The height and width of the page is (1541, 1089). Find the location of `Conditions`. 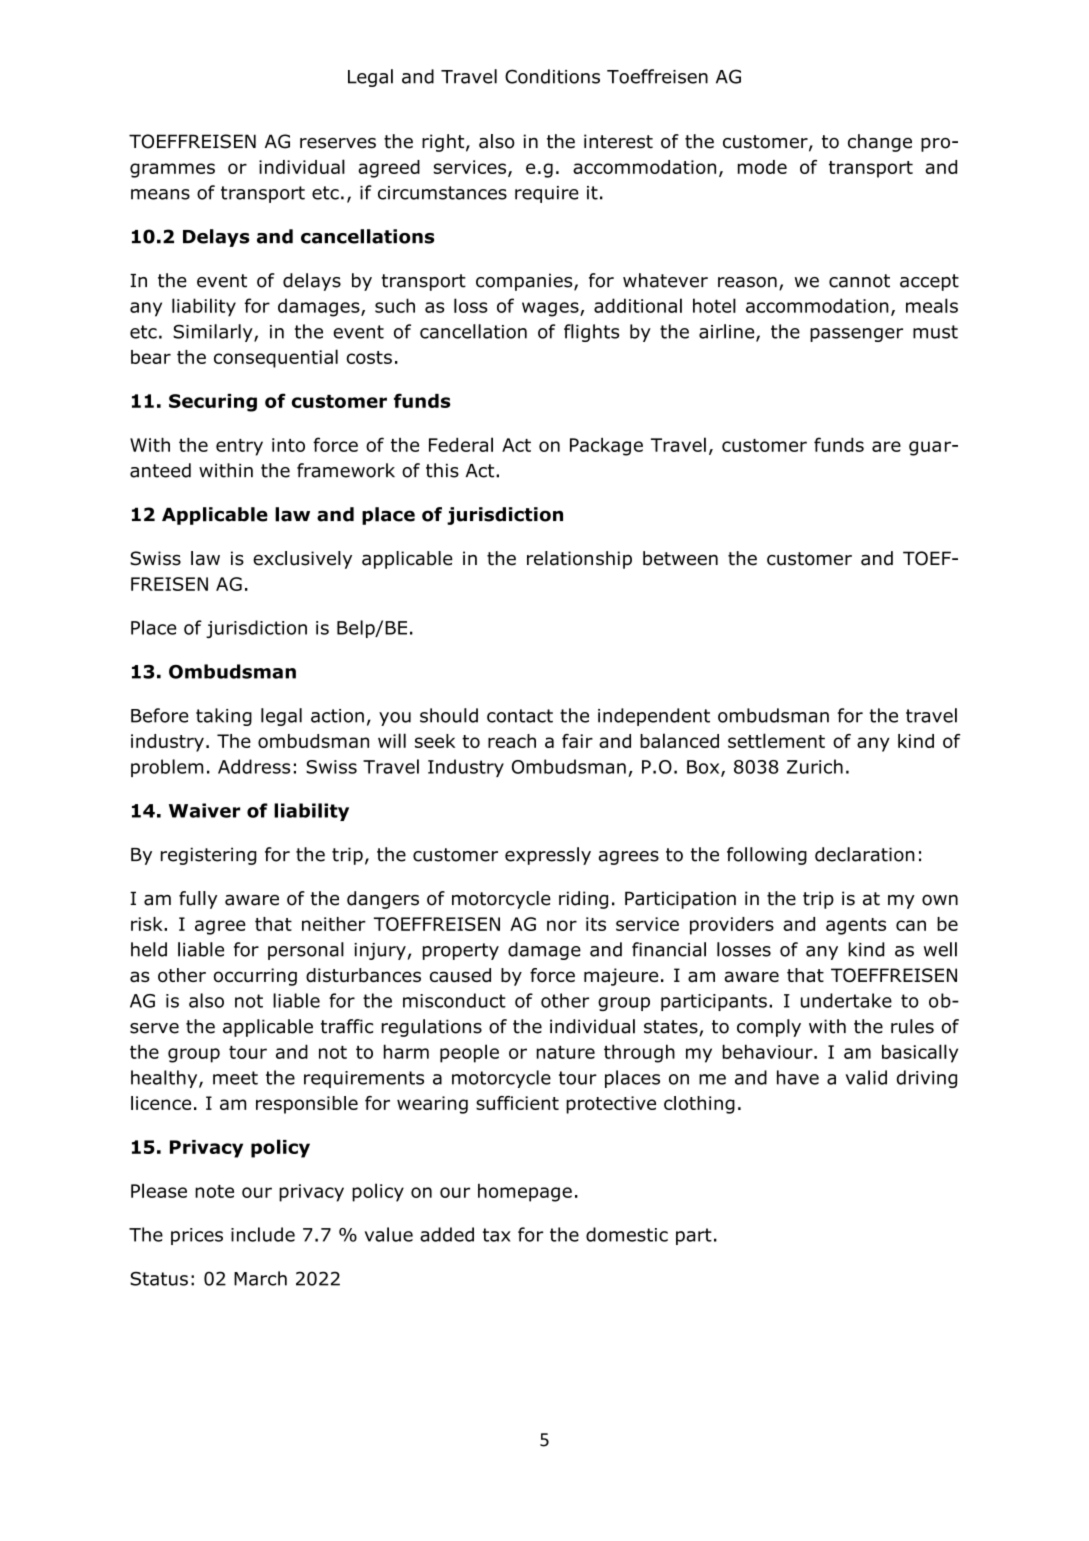

Conditions is located at coordinates (552, 76).
